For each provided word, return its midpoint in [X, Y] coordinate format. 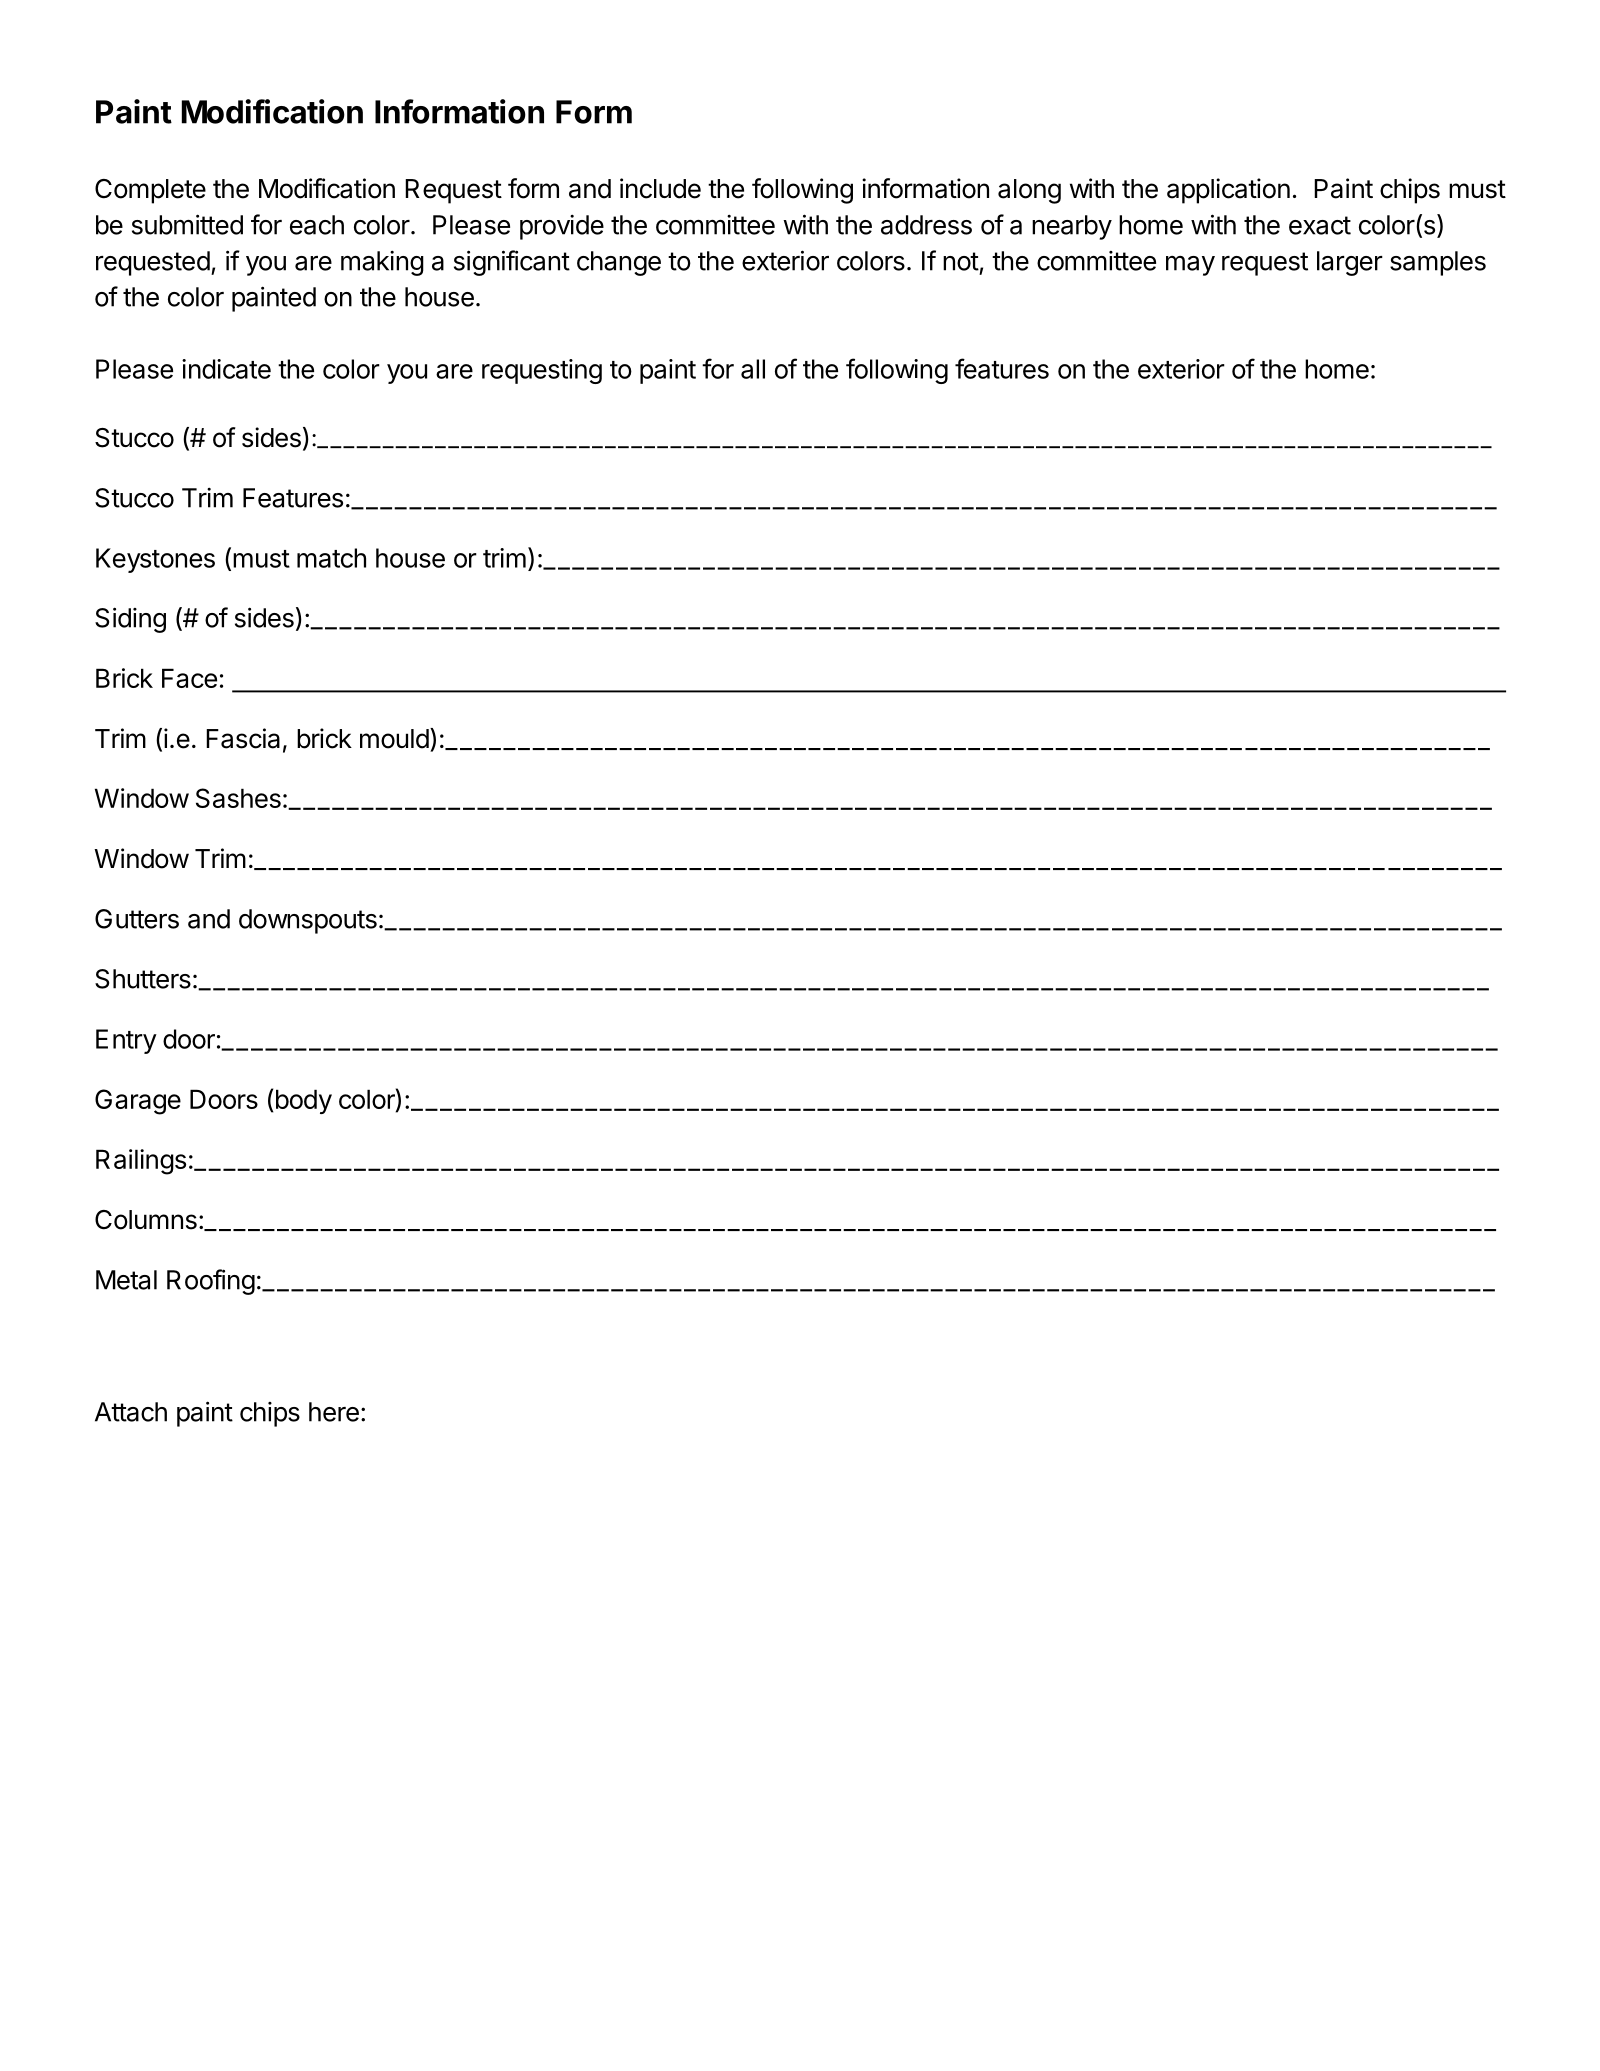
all [753, 369]
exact [1320, 225]
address [926, 225]
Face [189, 678]
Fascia [243, 738]
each [317, 225]
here [334, 1412]
